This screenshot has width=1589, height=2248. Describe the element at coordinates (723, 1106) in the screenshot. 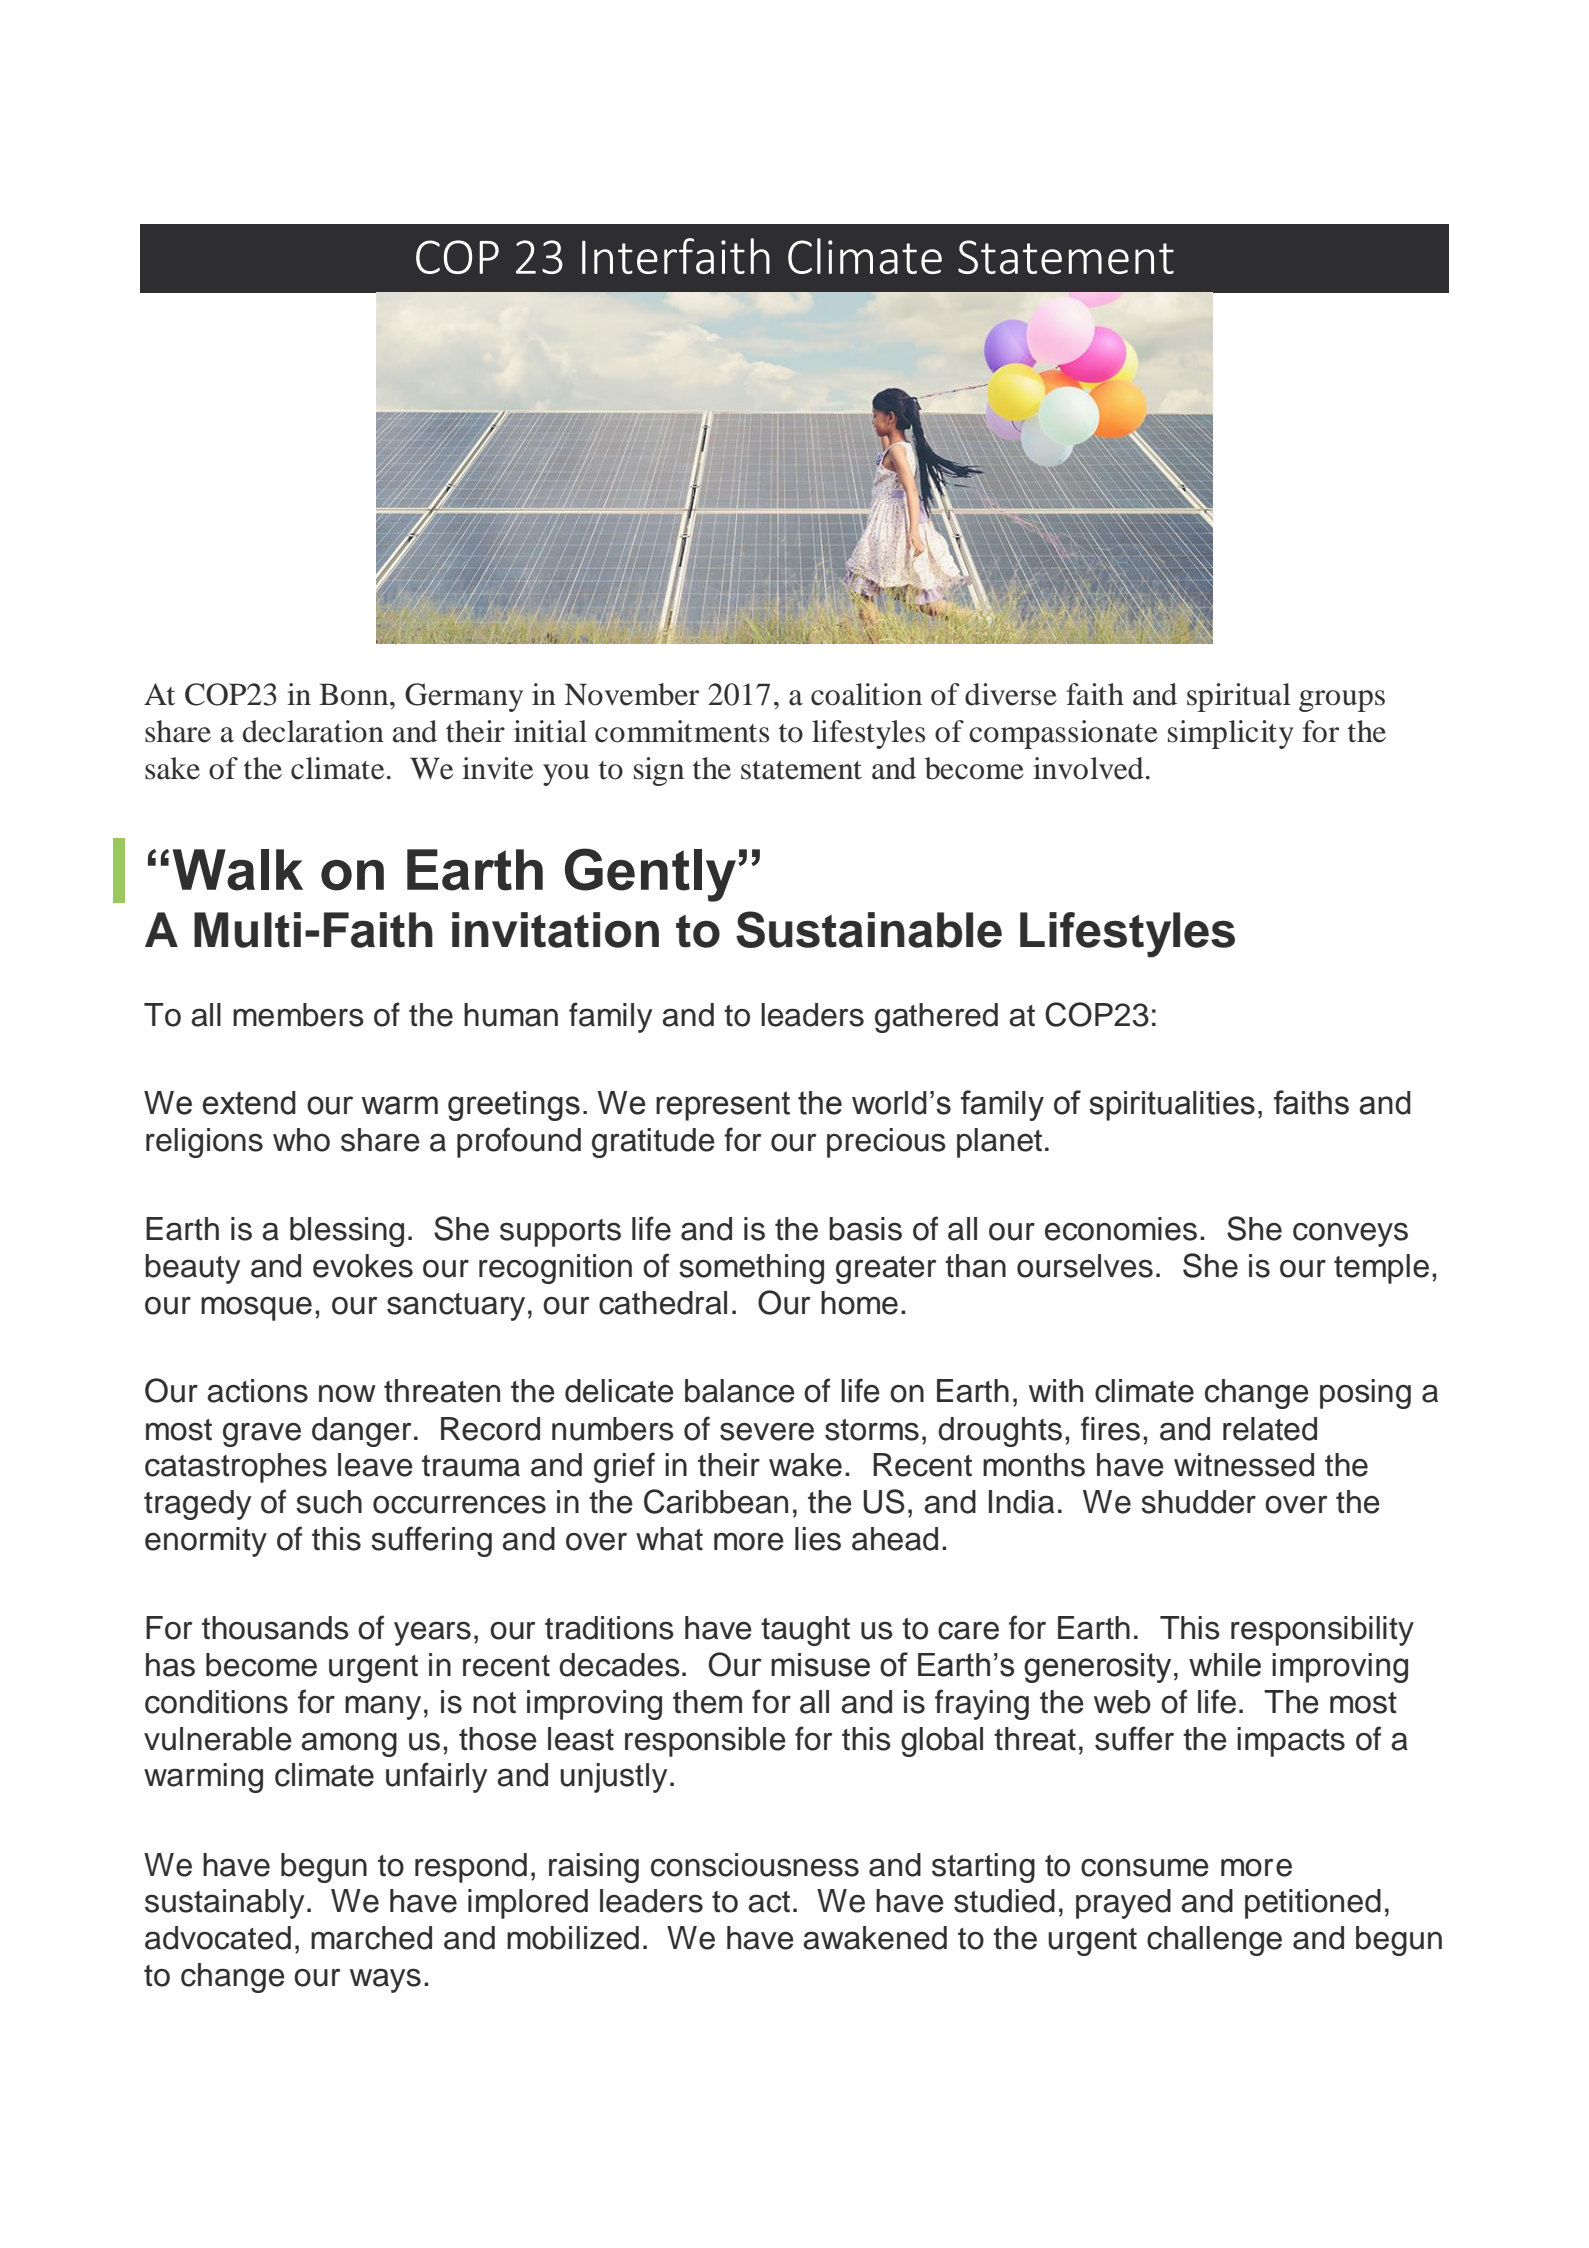

I see `represent` at that location.
